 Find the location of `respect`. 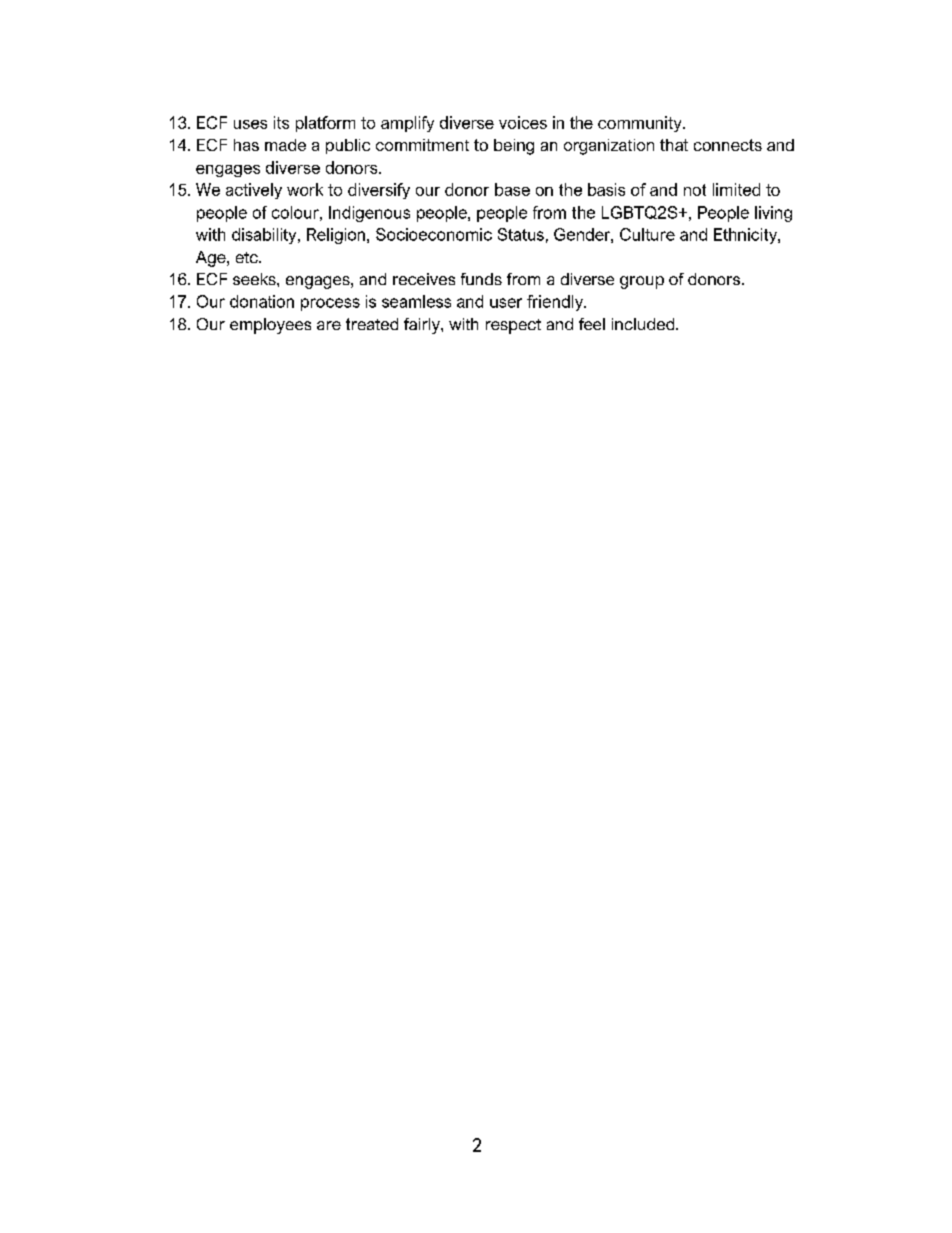

respect is located at coordinates (513, 326).
